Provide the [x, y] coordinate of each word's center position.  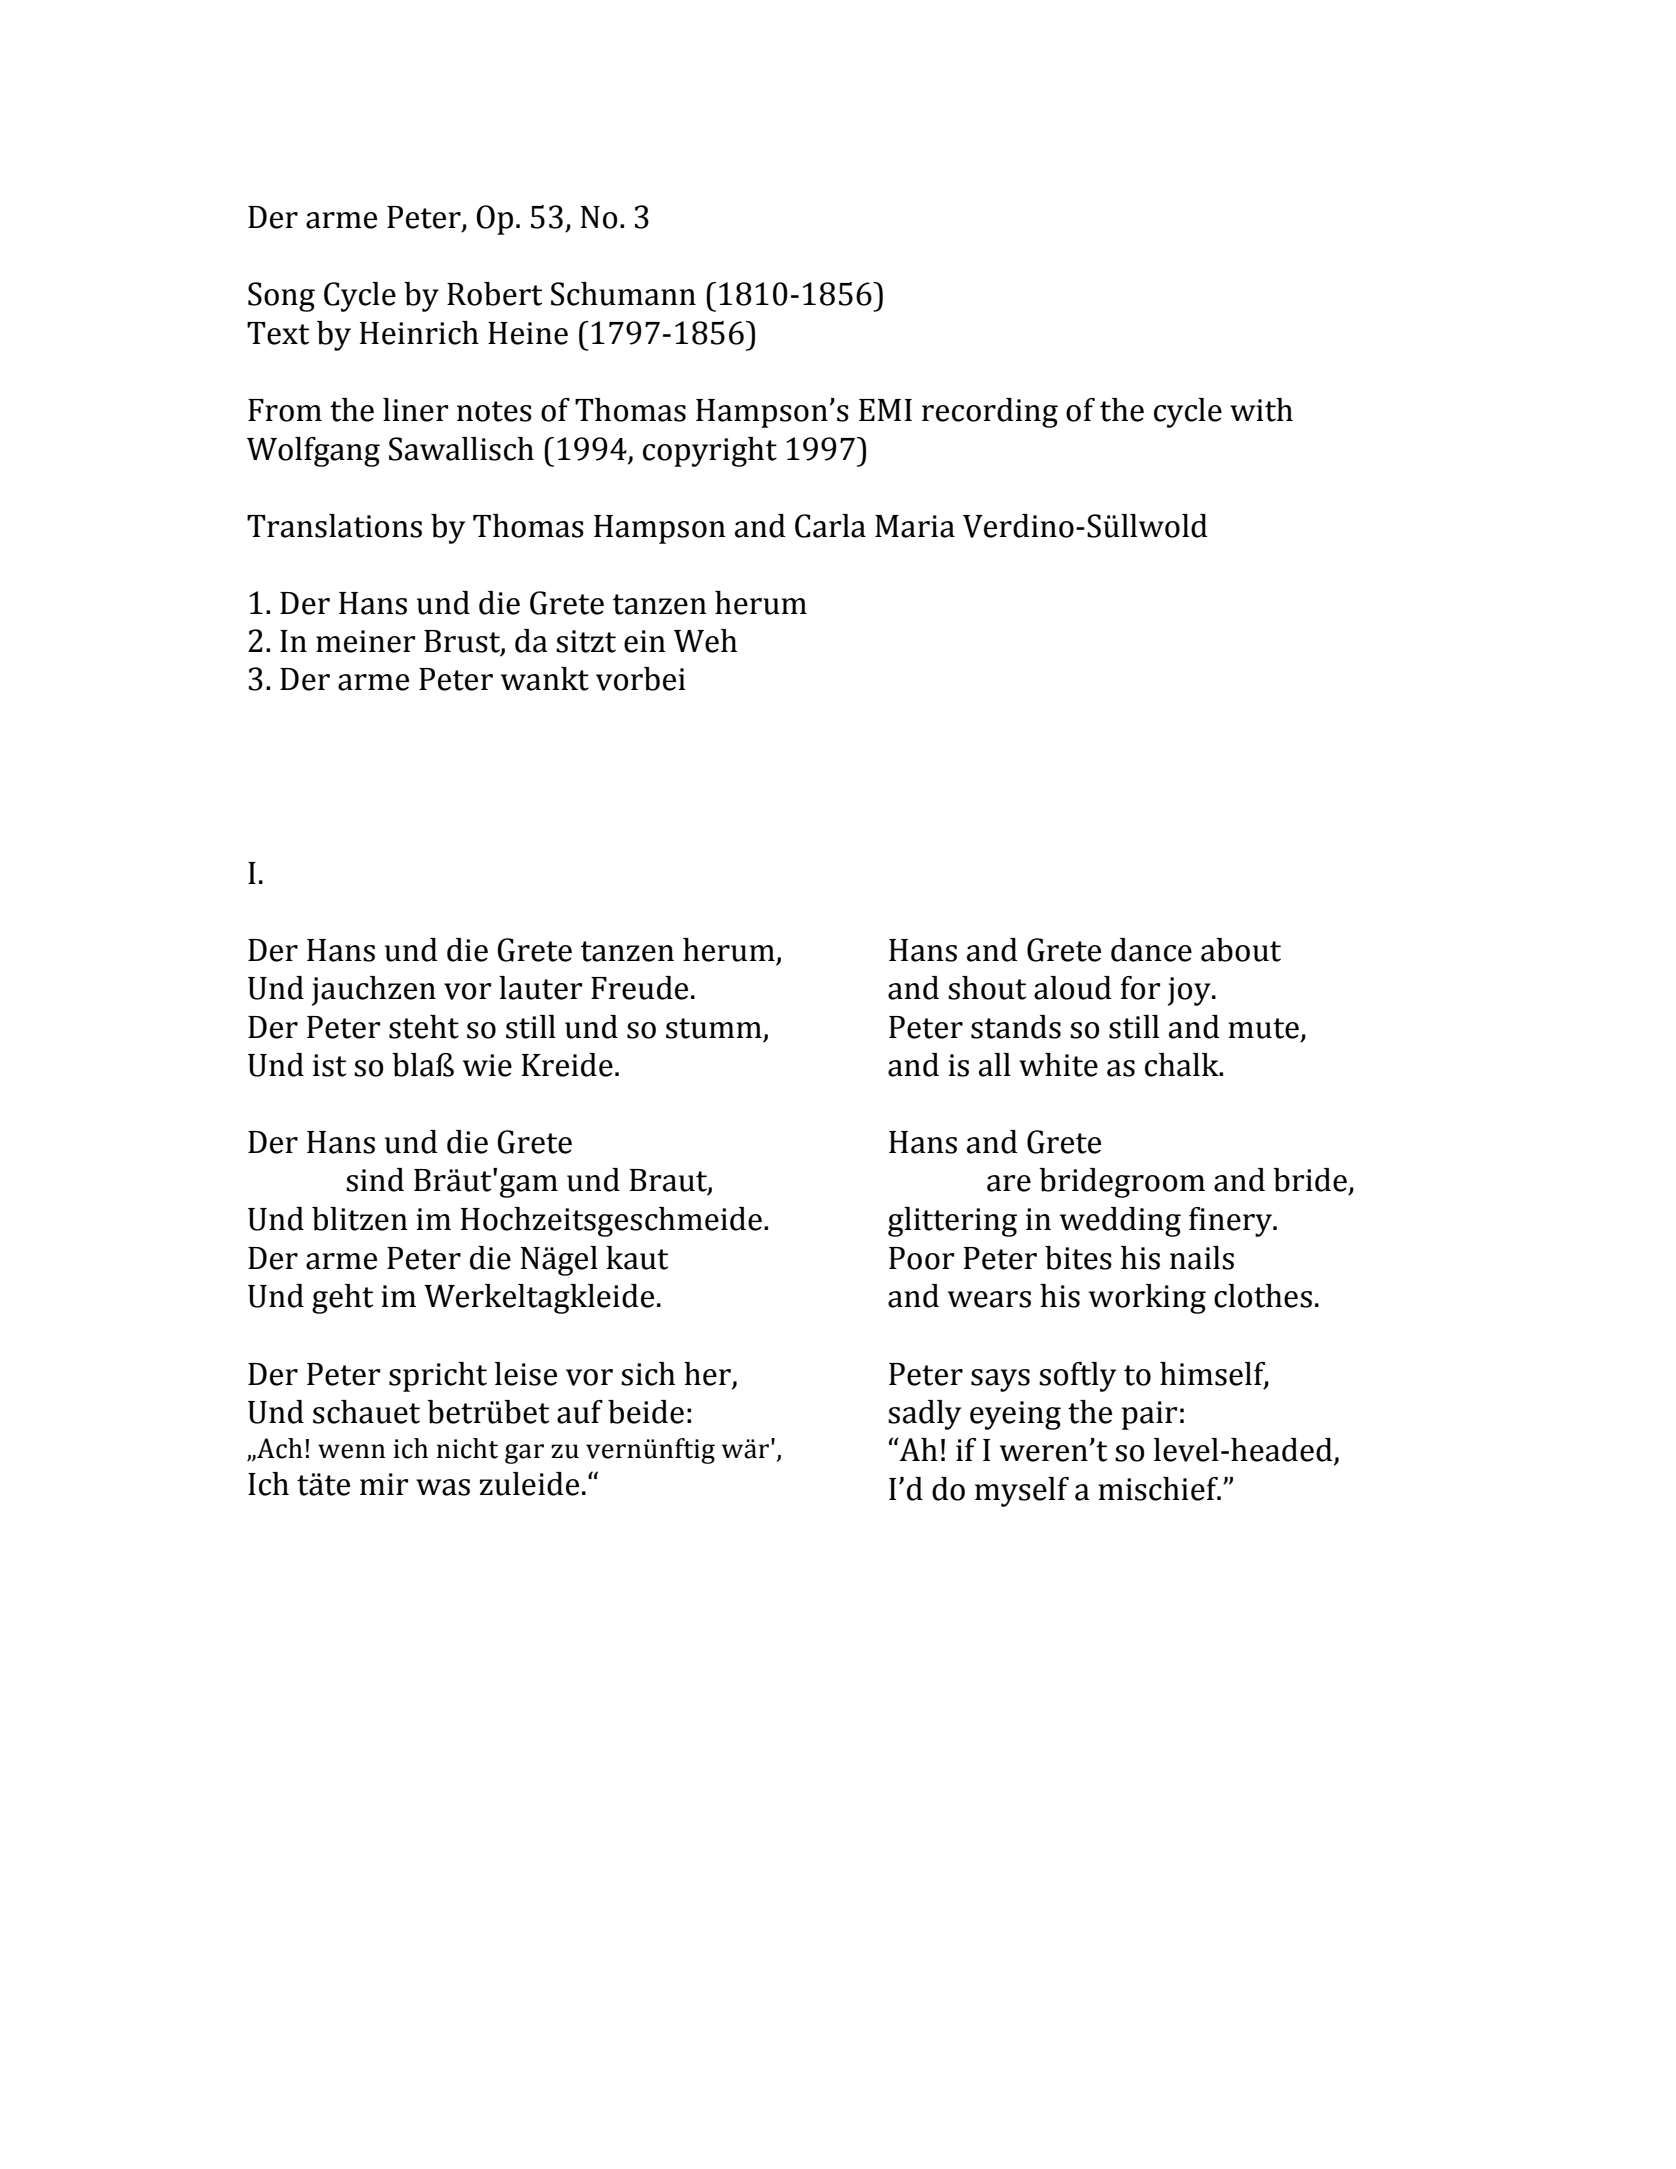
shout [987, 988]
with [1261, 410]
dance [1151, 950]
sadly [924, 1415]
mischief [1159, 1489]
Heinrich [419, 333]
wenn [351, 1451]
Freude [639, 988]
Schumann [623, 294]
